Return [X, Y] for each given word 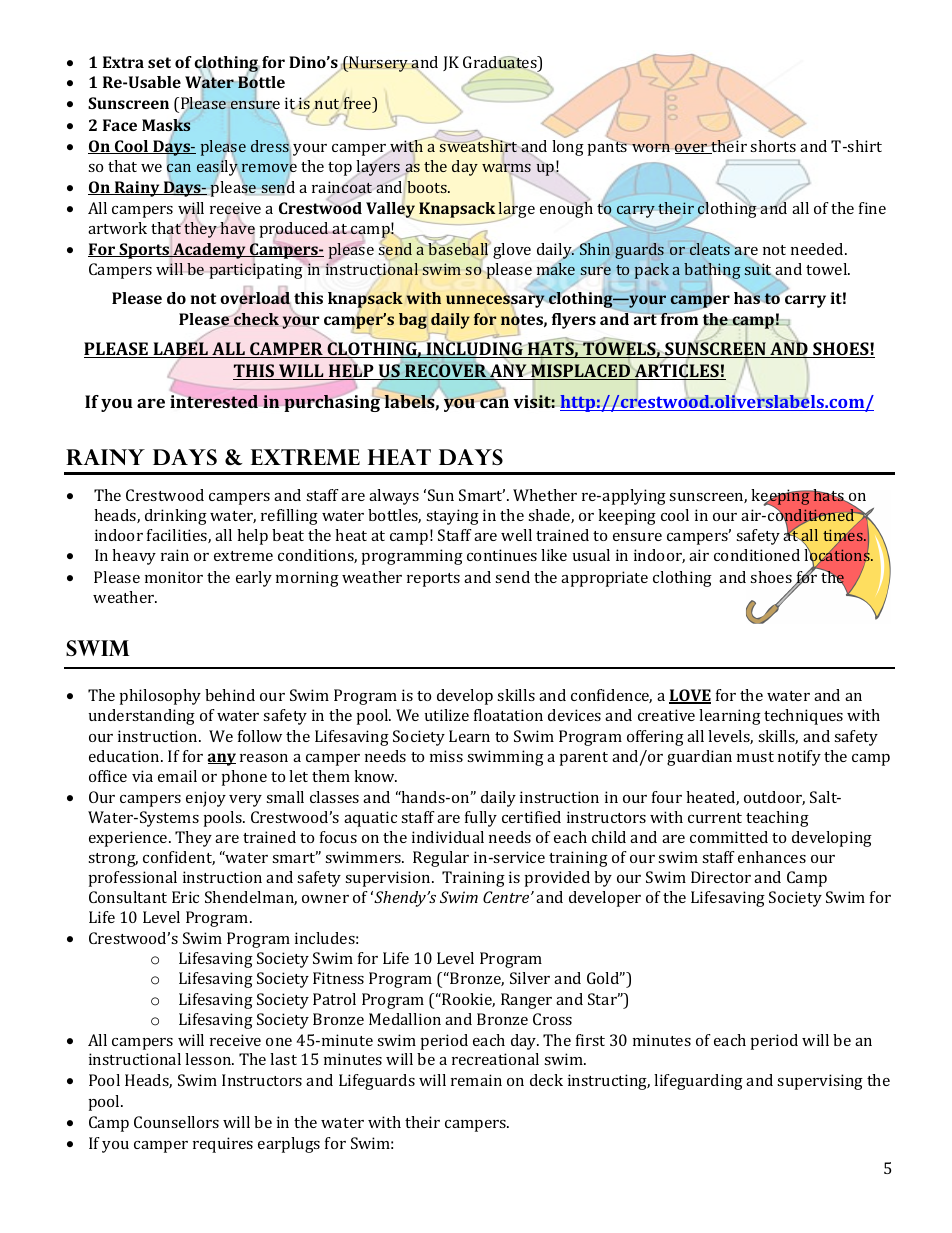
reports [433, 580]
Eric [185, 897]
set [159, 62]
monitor [174, 577]
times [844, 535]
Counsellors [176, 1122]
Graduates [501, 63]
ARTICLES [677, 372]
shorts [773, 146]
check [256, 319]
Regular [441, 859]
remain [476, 1080]
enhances [772, 857]
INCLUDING [474, 349]
